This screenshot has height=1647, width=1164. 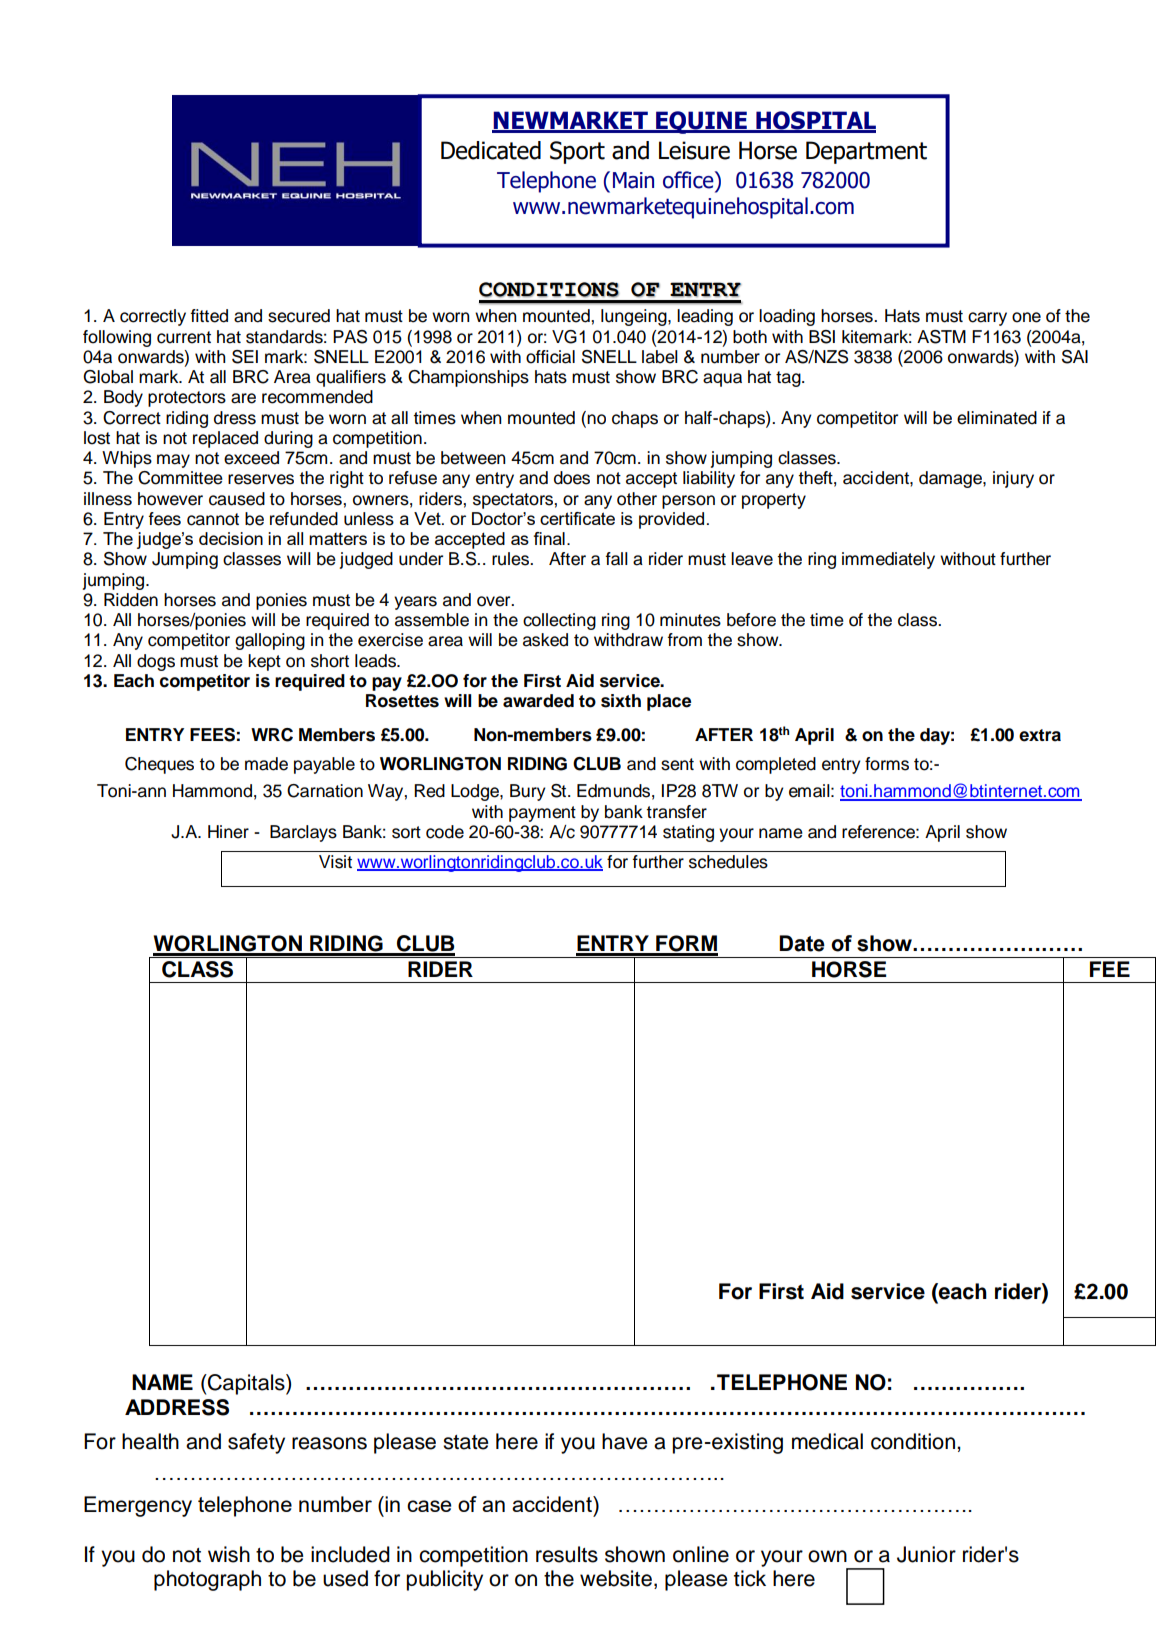 I want to click on certificate, so click(x=577, y=518).
